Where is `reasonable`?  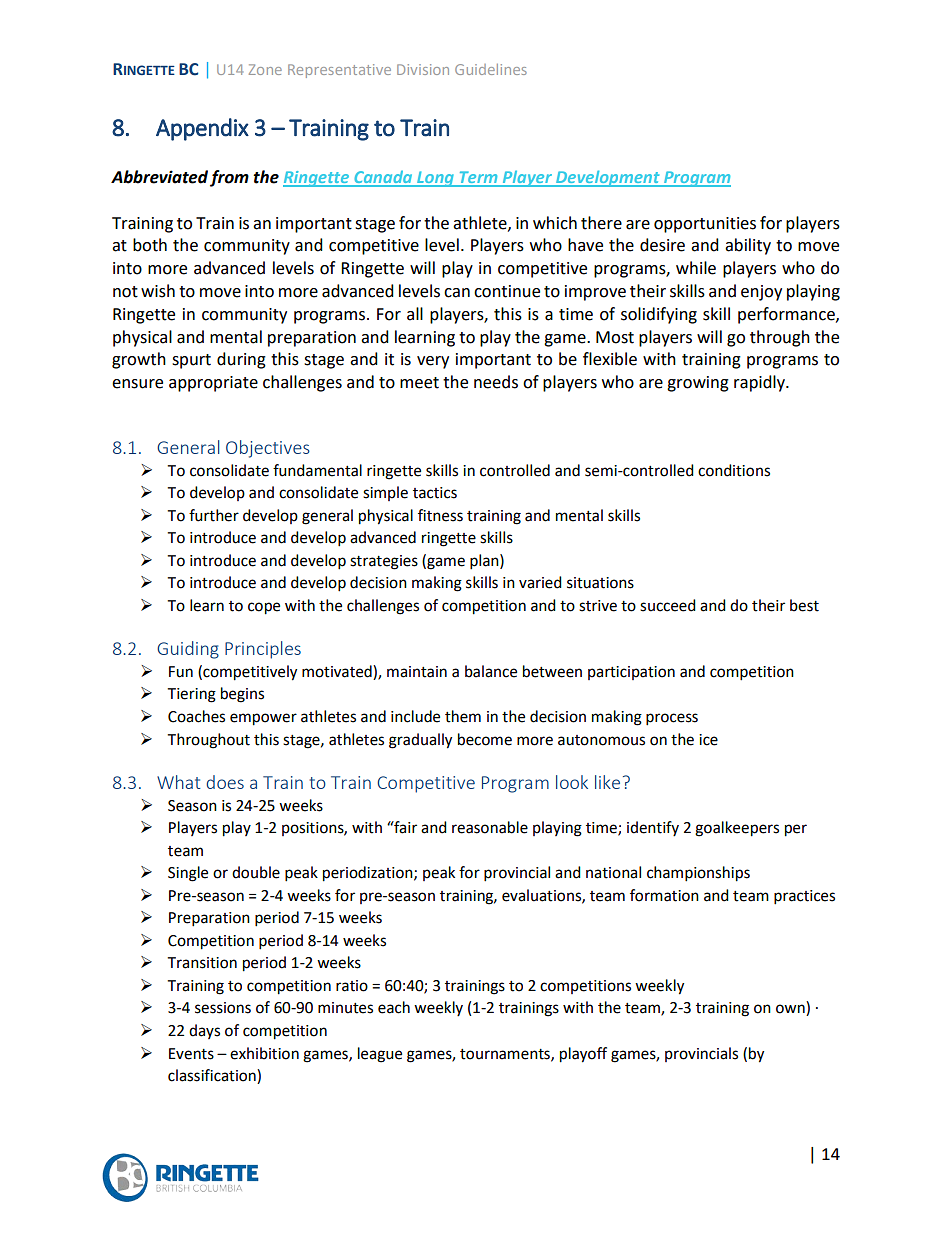
reasonable is located at coordinates (490, 827).
